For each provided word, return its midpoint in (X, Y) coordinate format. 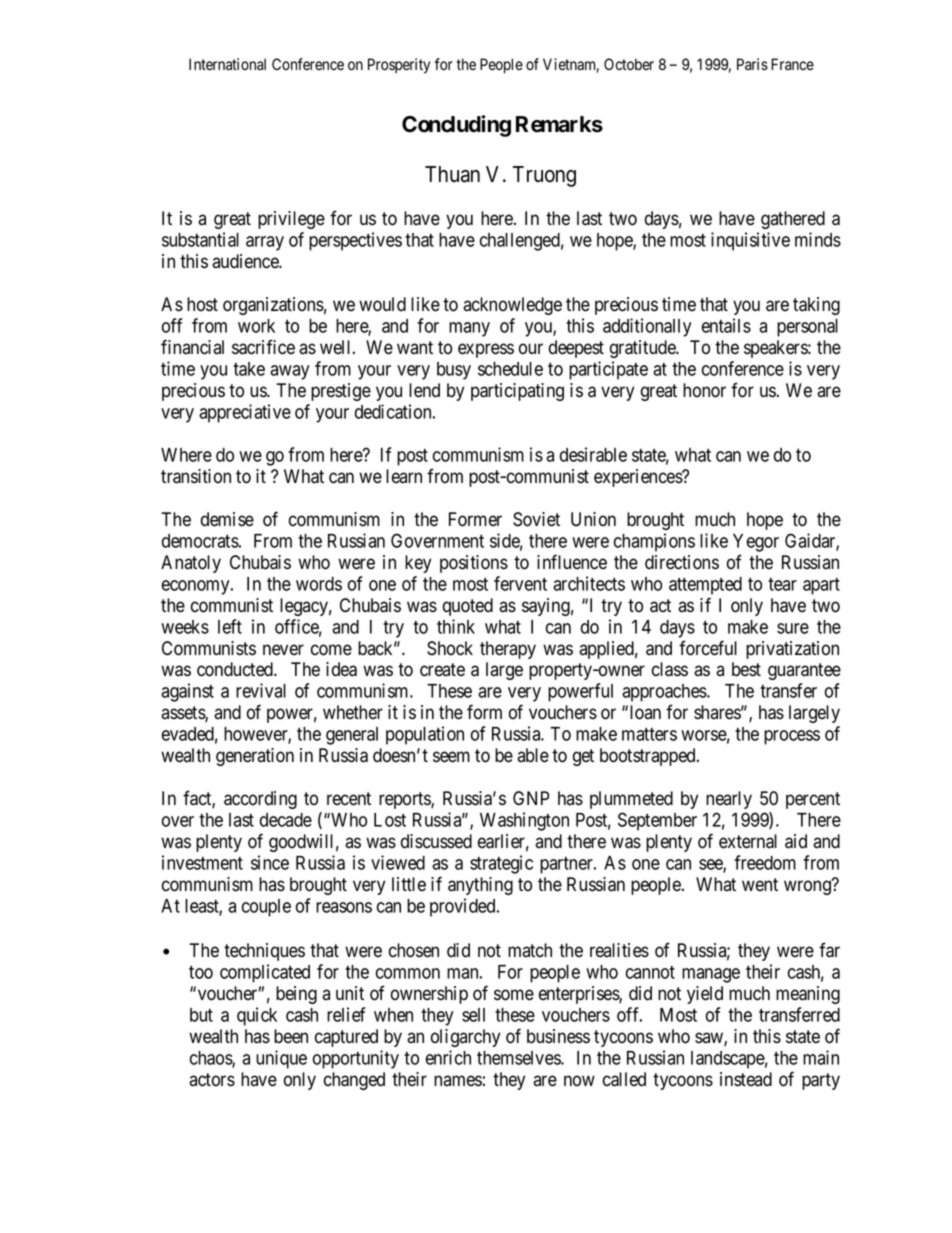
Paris (752, 64)
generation (255, 757)
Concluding (456, 126)
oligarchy (465, 1038)
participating (517, 392)
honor (704, 390)
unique (281, 1059)
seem (451, 757)
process (792, 737)
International (227, 64)
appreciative (245, 413)
